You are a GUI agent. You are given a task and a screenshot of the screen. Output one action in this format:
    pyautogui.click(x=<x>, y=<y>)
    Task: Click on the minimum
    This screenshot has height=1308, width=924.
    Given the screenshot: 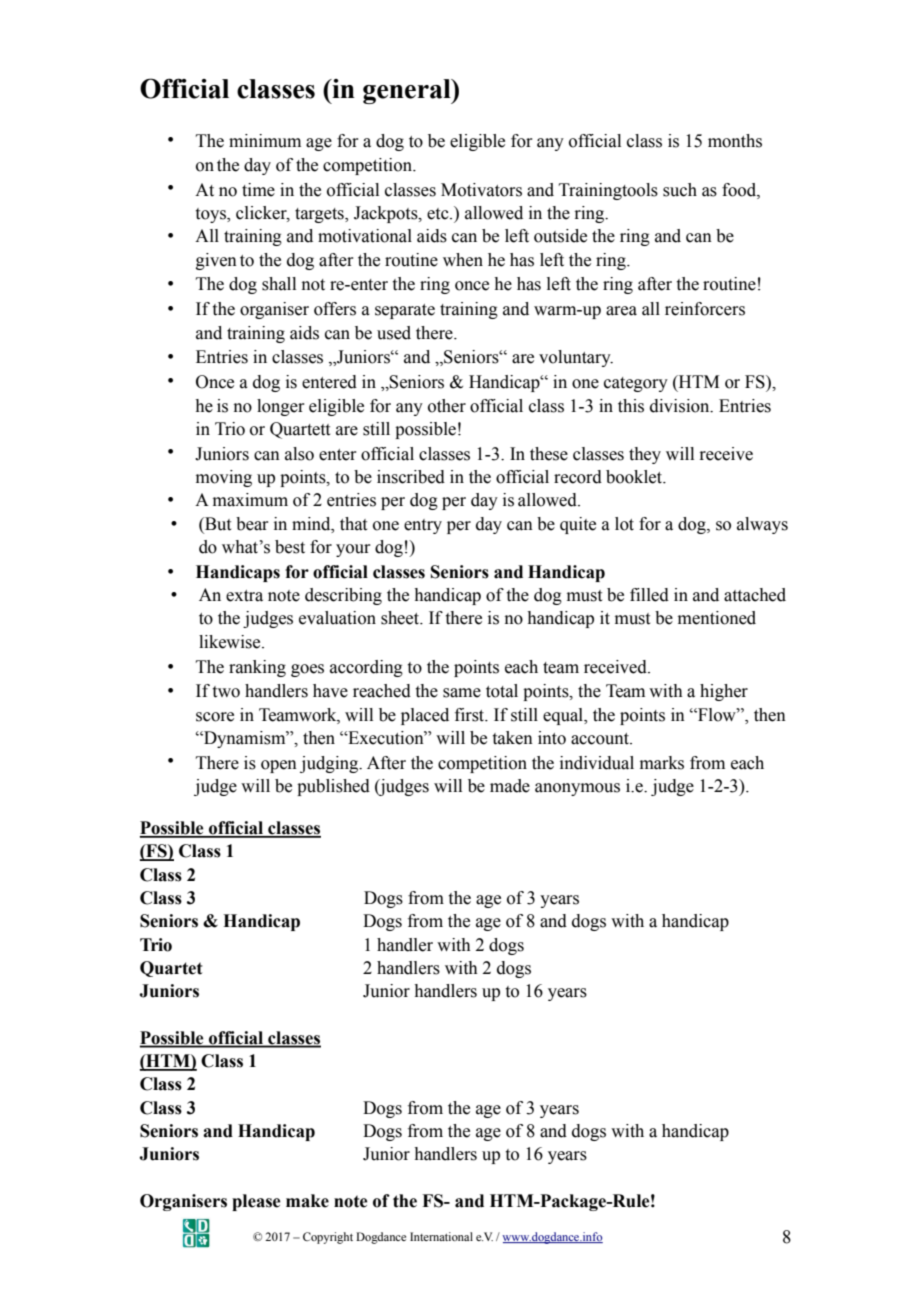 What is the action you would take?
    pyautogui.click(x=265, y=141)
